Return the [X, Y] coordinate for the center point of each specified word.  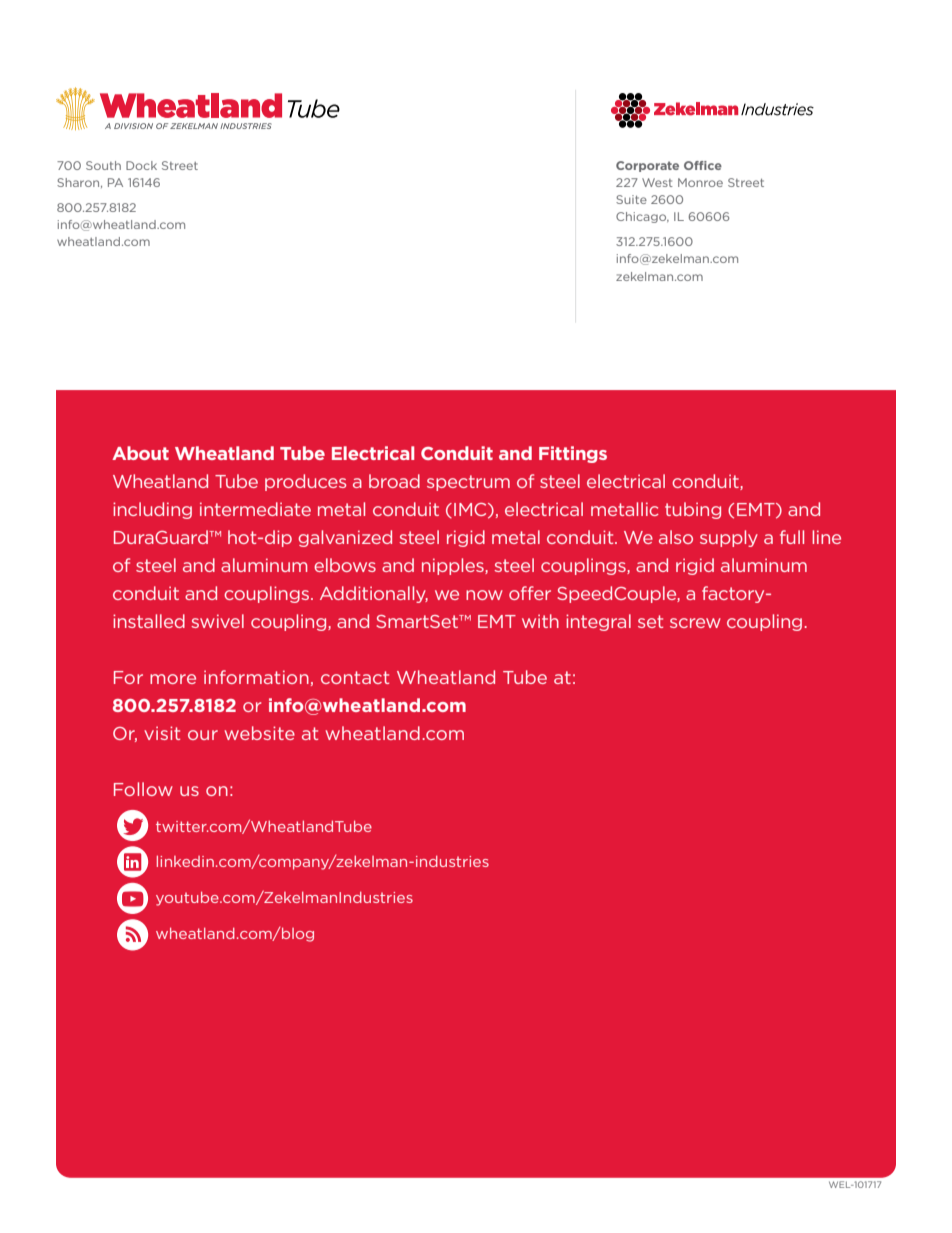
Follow [143, 789]
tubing [693, 510]
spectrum [468, 483]
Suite [631, 199]
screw [695, 623]
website [259, 733]
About [140, 453]
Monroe [700, 182]
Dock [141, 165]
